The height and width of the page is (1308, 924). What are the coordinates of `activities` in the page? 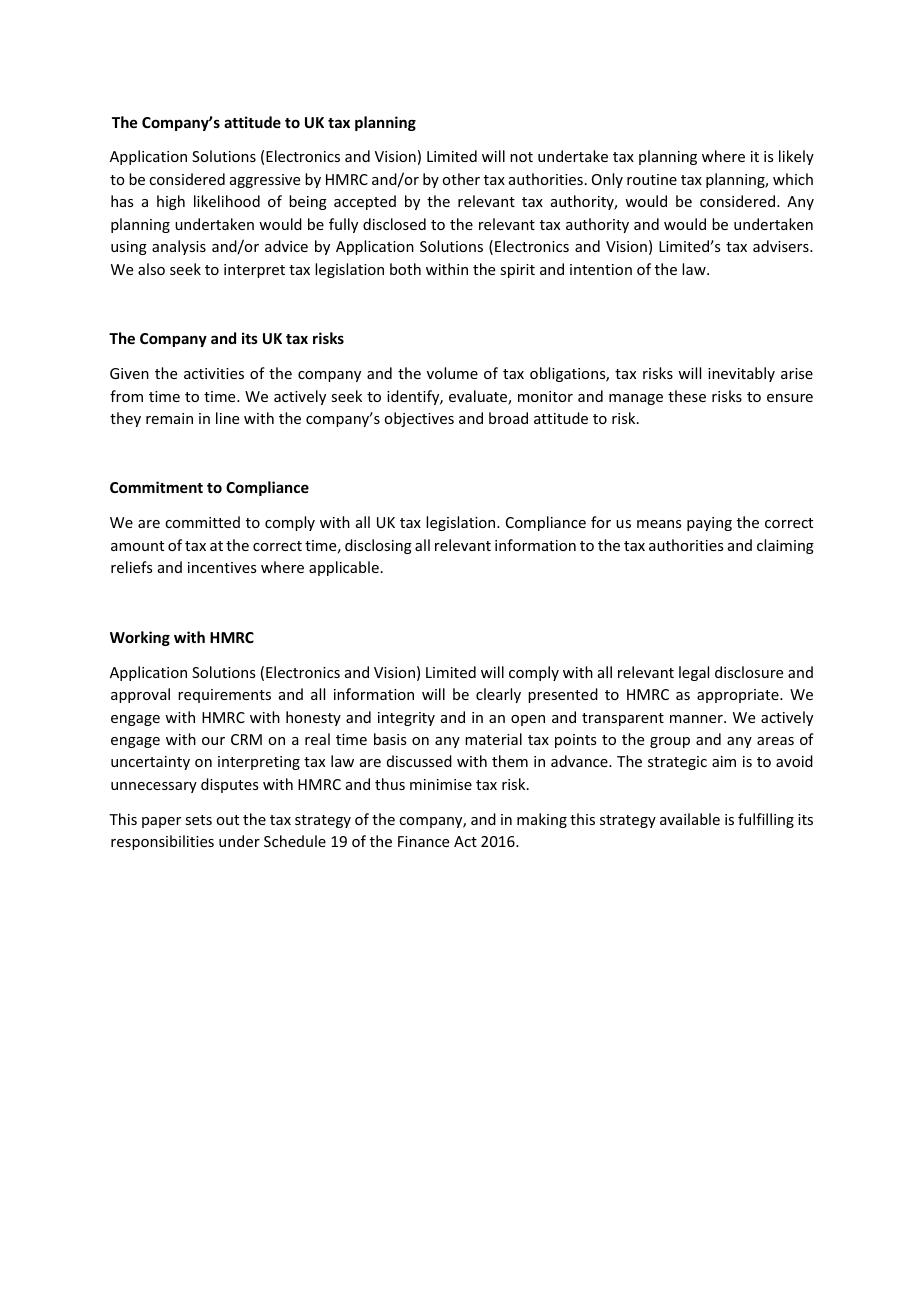 It's located at (214, 373).
